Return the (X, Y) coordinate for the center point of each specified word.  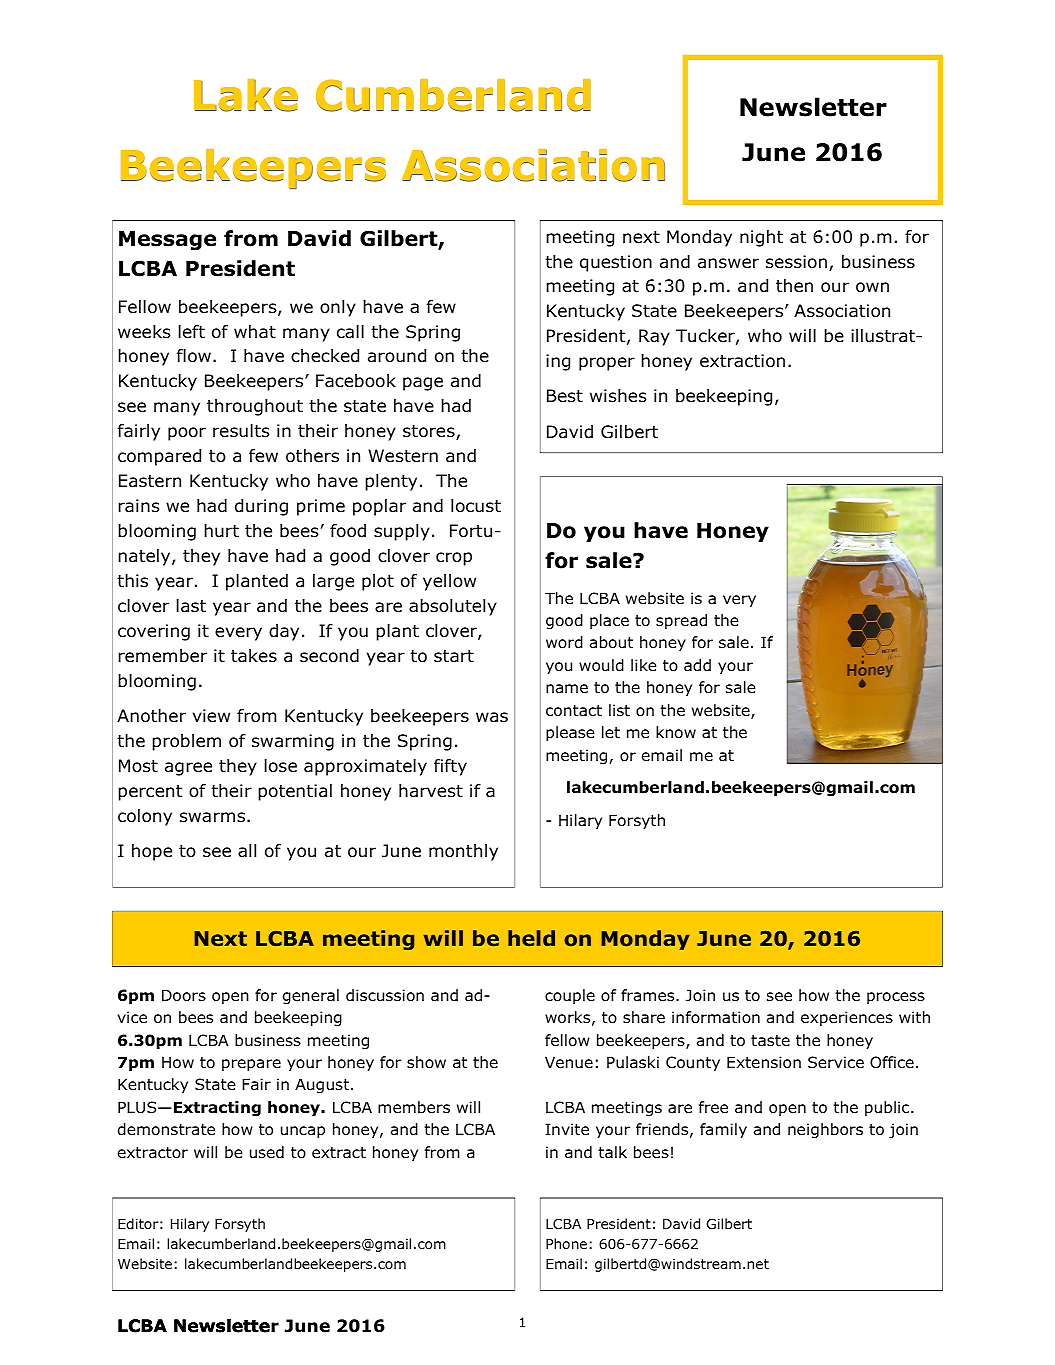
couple (570, 996)
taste (770, 1040)
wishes (618, 396)
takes (254, 656)
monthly (463, 852)
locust (476, 506)
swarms (212, 817)
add (697, 665)
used (267, 1152)
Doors (184, 995)
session (796, 262)
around (397, 356)
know (676, 732)
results (241, 431)
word (564, 642)
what (255, 332)
